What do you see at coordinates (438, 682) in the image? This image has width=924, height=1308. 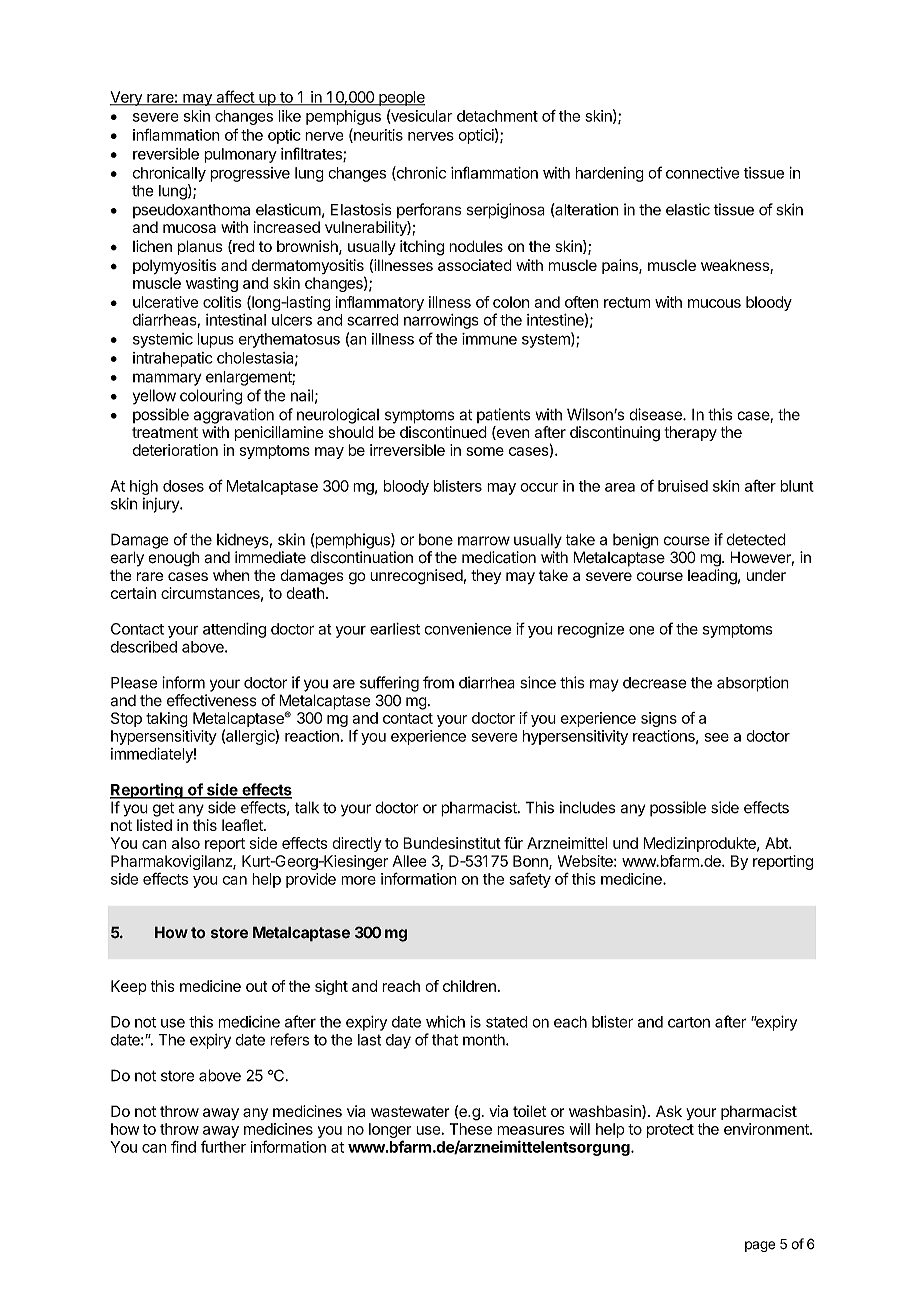 I see `from` at bounding box center [438, 682].
